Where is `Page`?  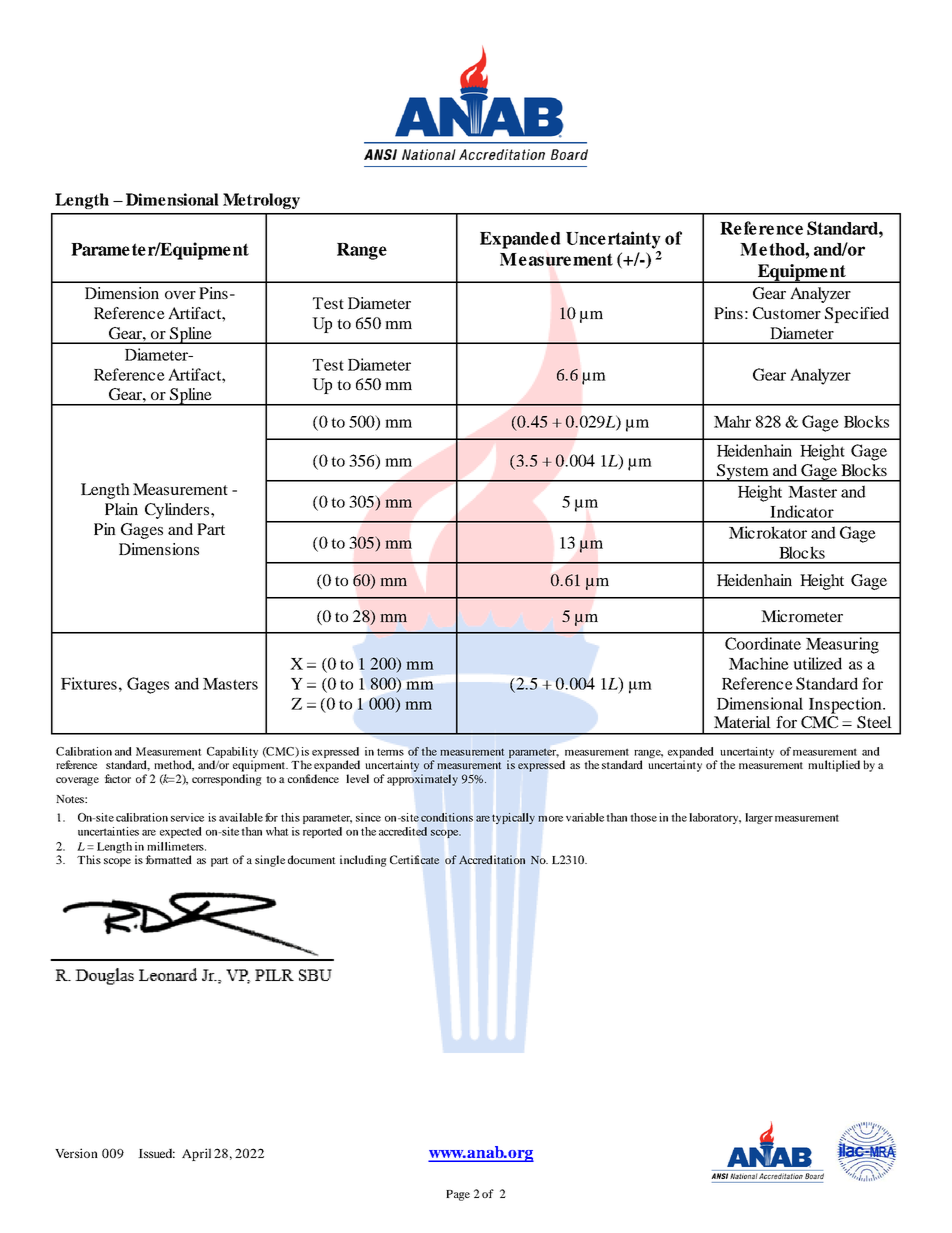 Page is located at coordinates (458, 1195).
